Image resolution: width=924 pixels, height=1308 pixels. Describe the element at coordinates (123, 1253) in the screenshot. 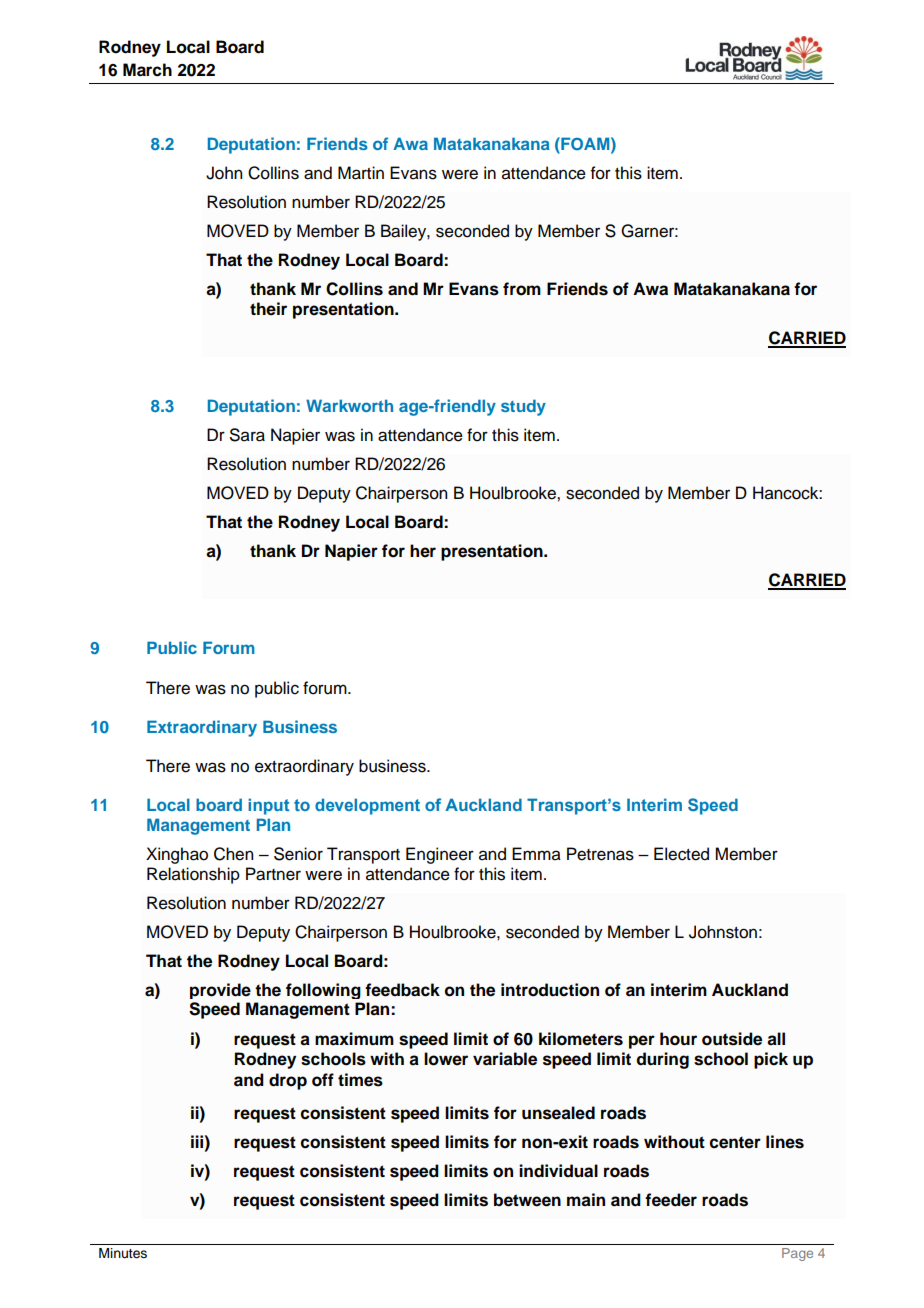

I see `Minutes` at that location.
